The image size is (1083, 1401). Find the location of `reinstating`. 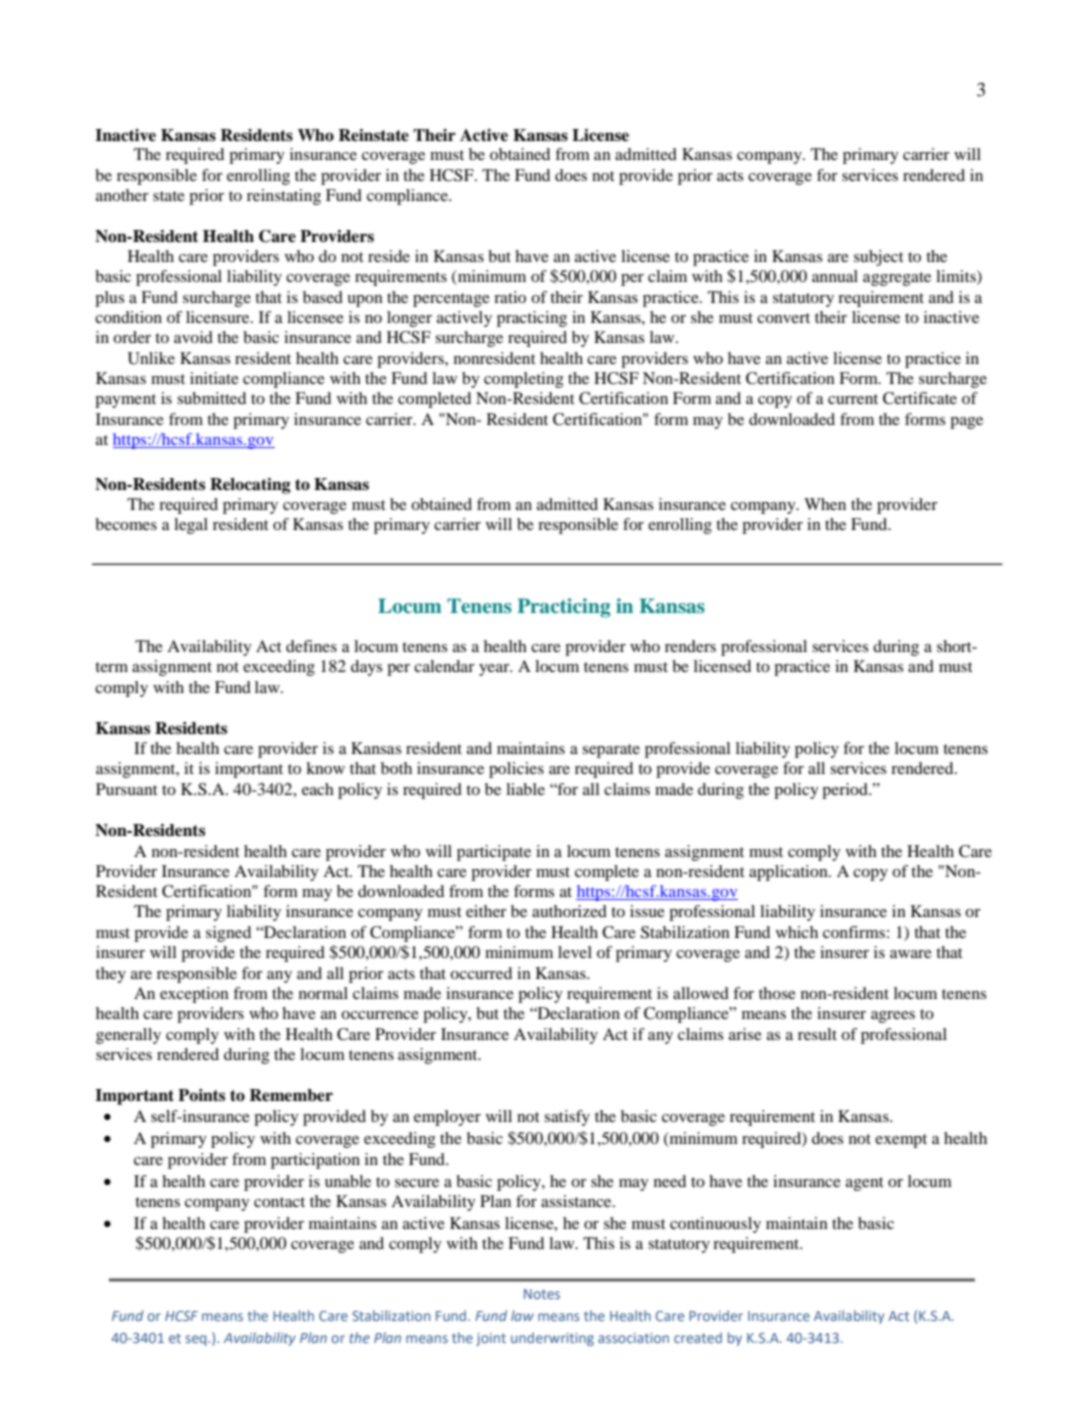

reinstating is located at coordinates (284, 197).
